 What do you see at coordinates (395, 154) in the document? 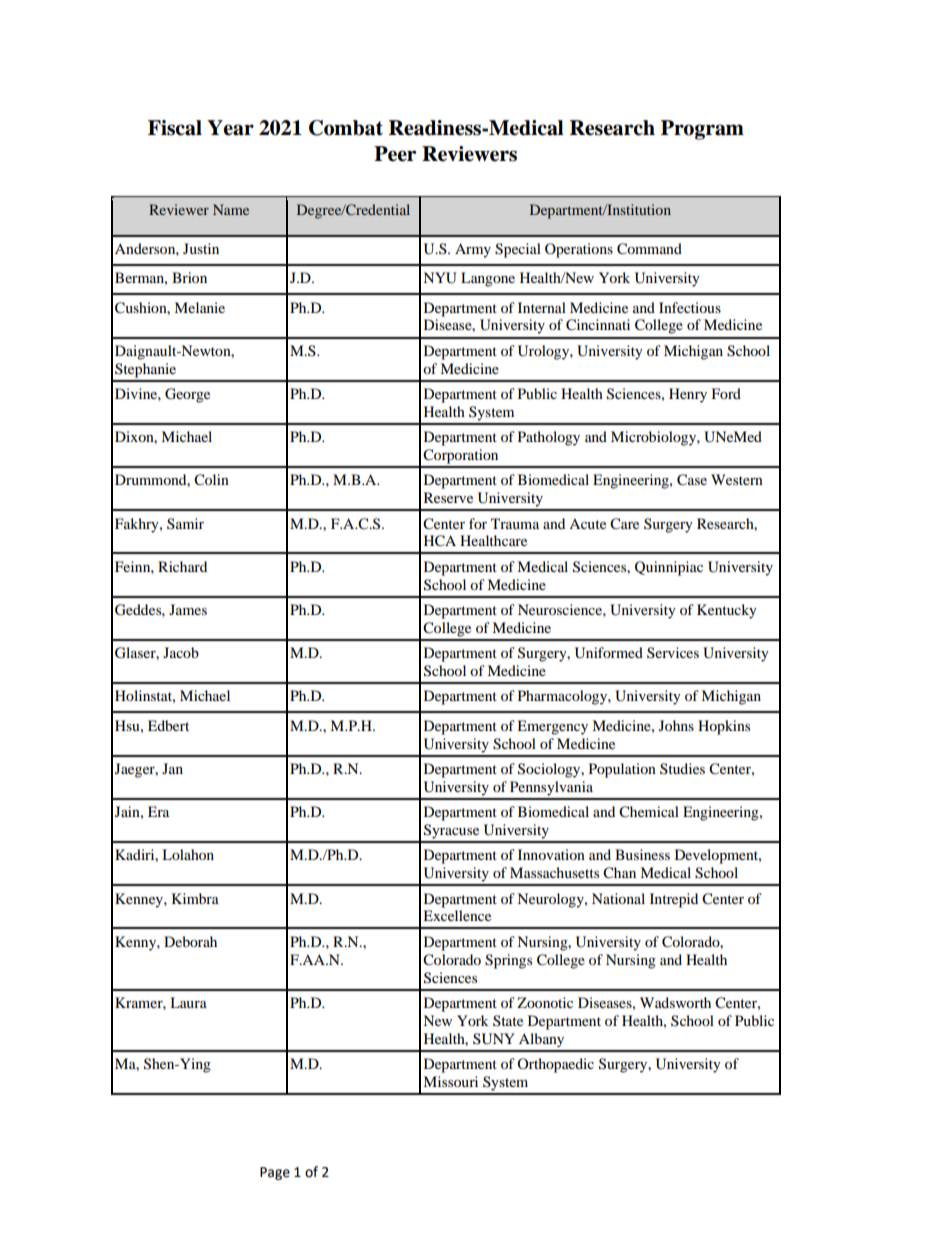
I see `Peer` at bounding box center [395, 154].
